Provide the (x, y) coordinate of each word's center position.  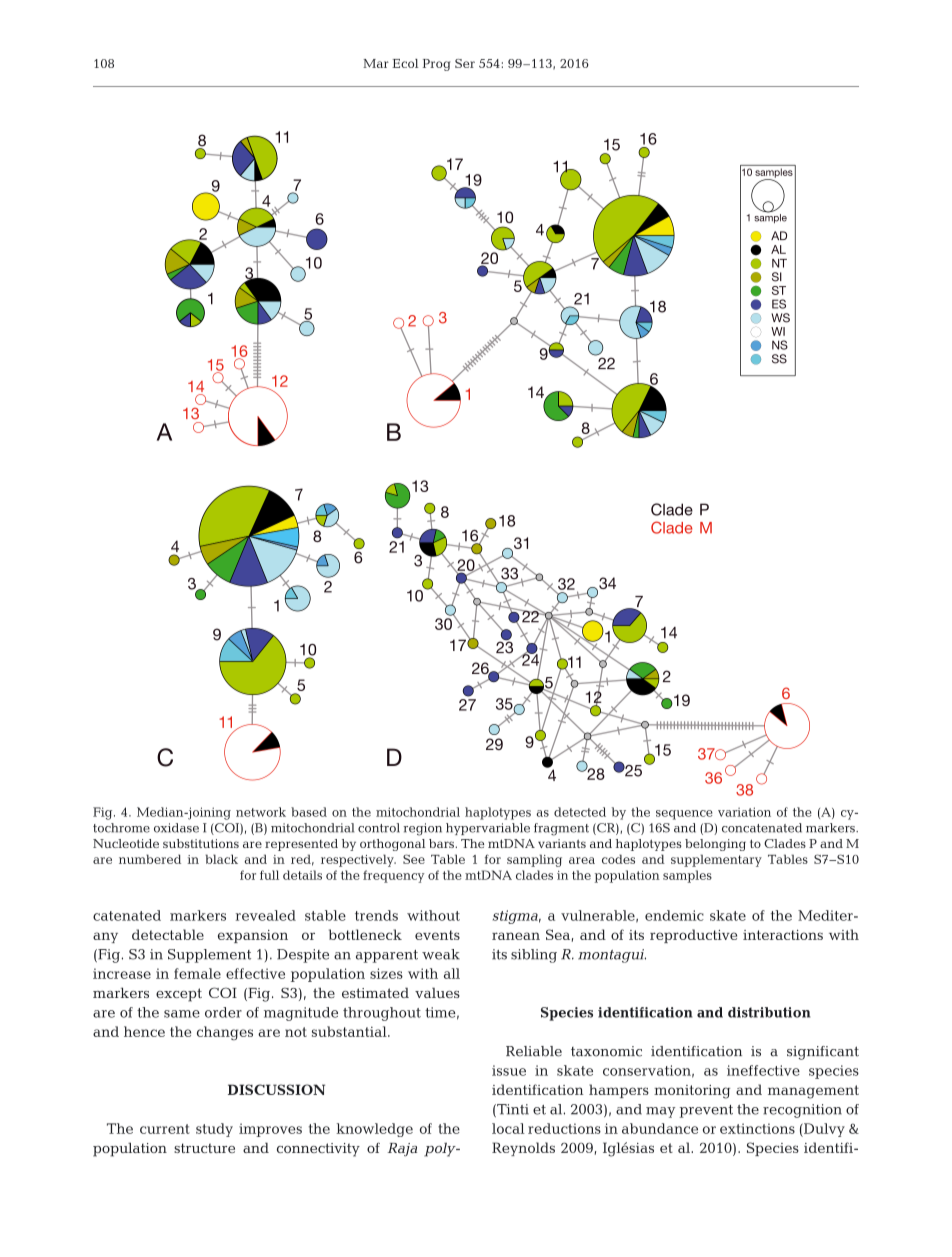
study (214, 1130)
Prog (436, 65)
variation (744, 812)
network (261, 812)
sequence (684, 815)
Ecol (405, 63)
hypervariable (488, 829)
